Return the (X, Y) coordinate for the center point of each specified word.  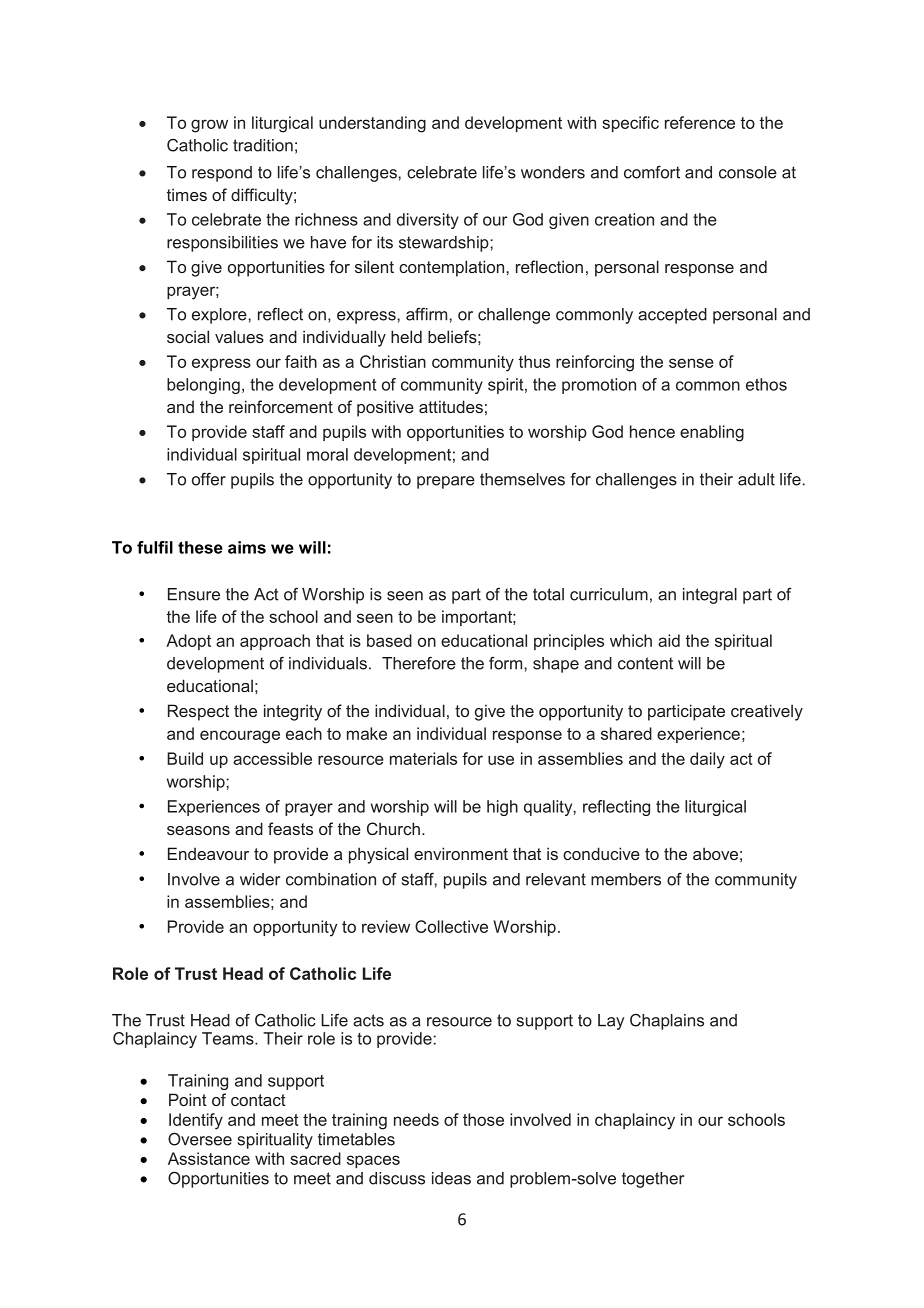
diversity (428, 221)
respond (222, 174)
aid (669, 640)
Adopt (188, 642)
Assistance (209, 1158)
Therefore (419, 663)
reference (700, 122)
